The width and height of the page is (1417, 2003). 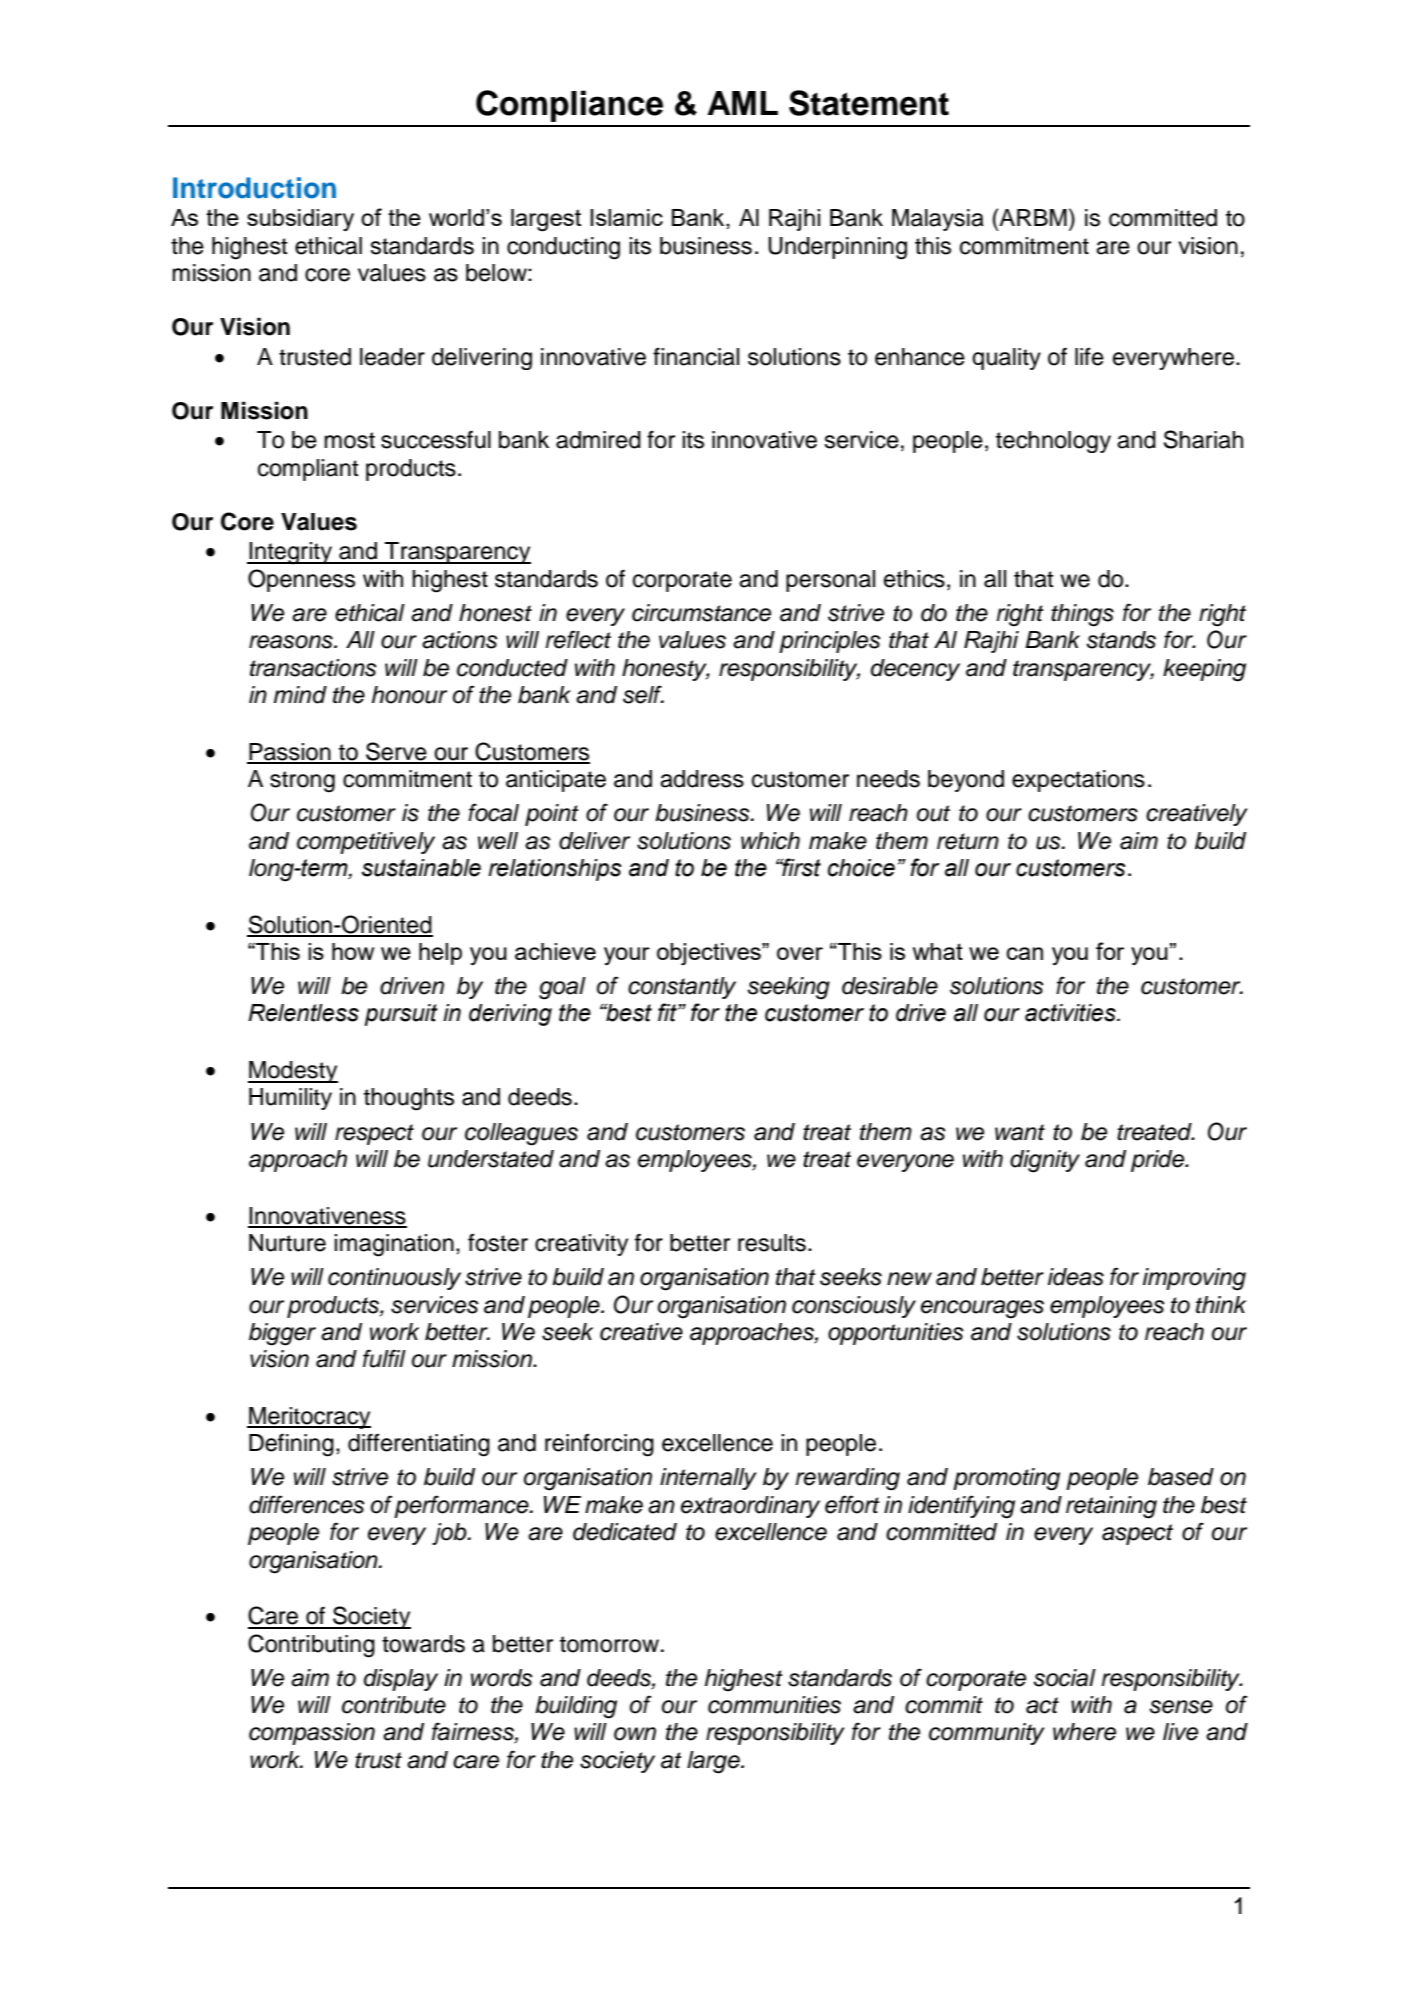 I want to click on communities, so click(x=774, y=1705).
